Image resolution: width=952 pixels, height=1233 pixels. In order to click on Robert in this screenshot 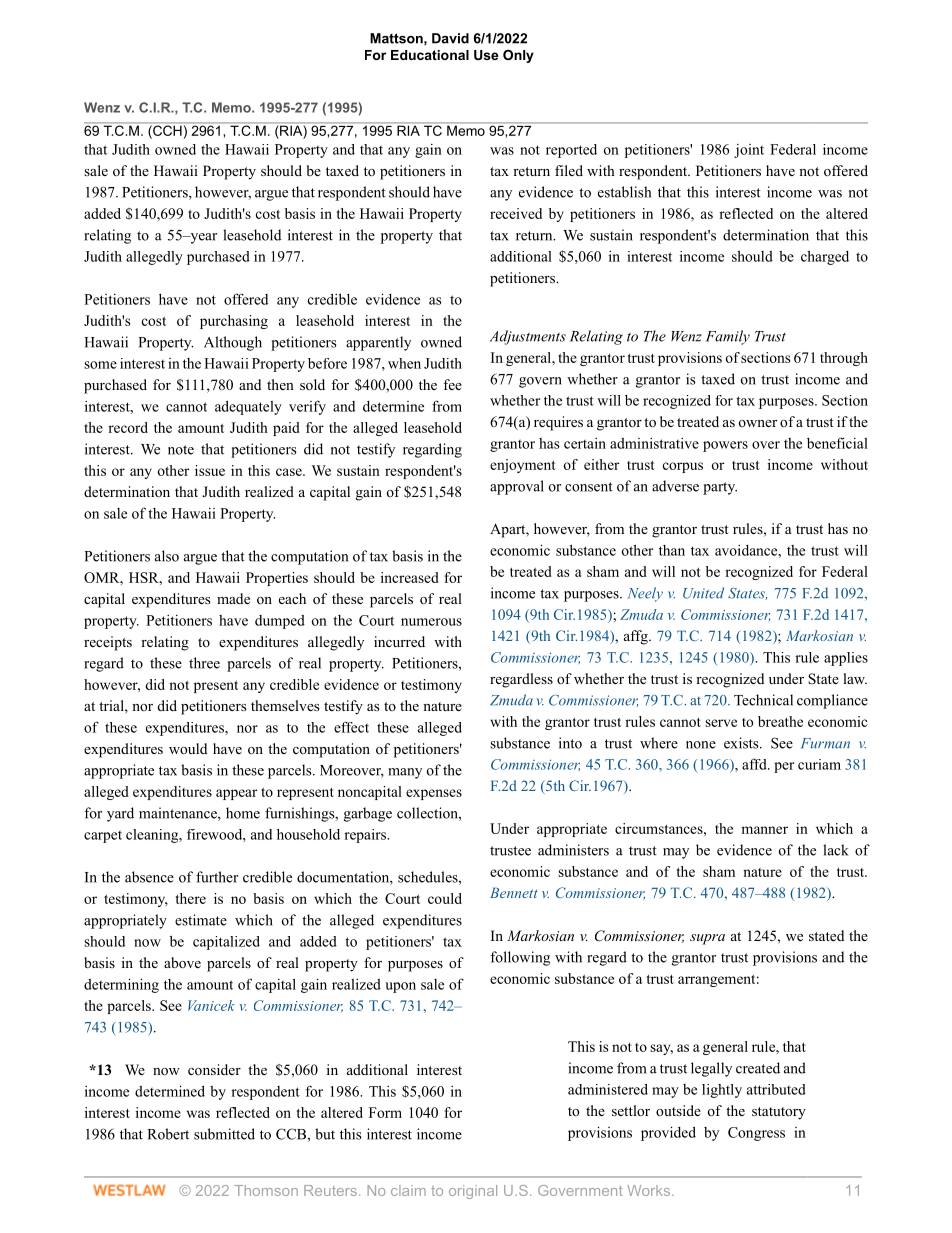, I will do `click(168, 1134)`.
